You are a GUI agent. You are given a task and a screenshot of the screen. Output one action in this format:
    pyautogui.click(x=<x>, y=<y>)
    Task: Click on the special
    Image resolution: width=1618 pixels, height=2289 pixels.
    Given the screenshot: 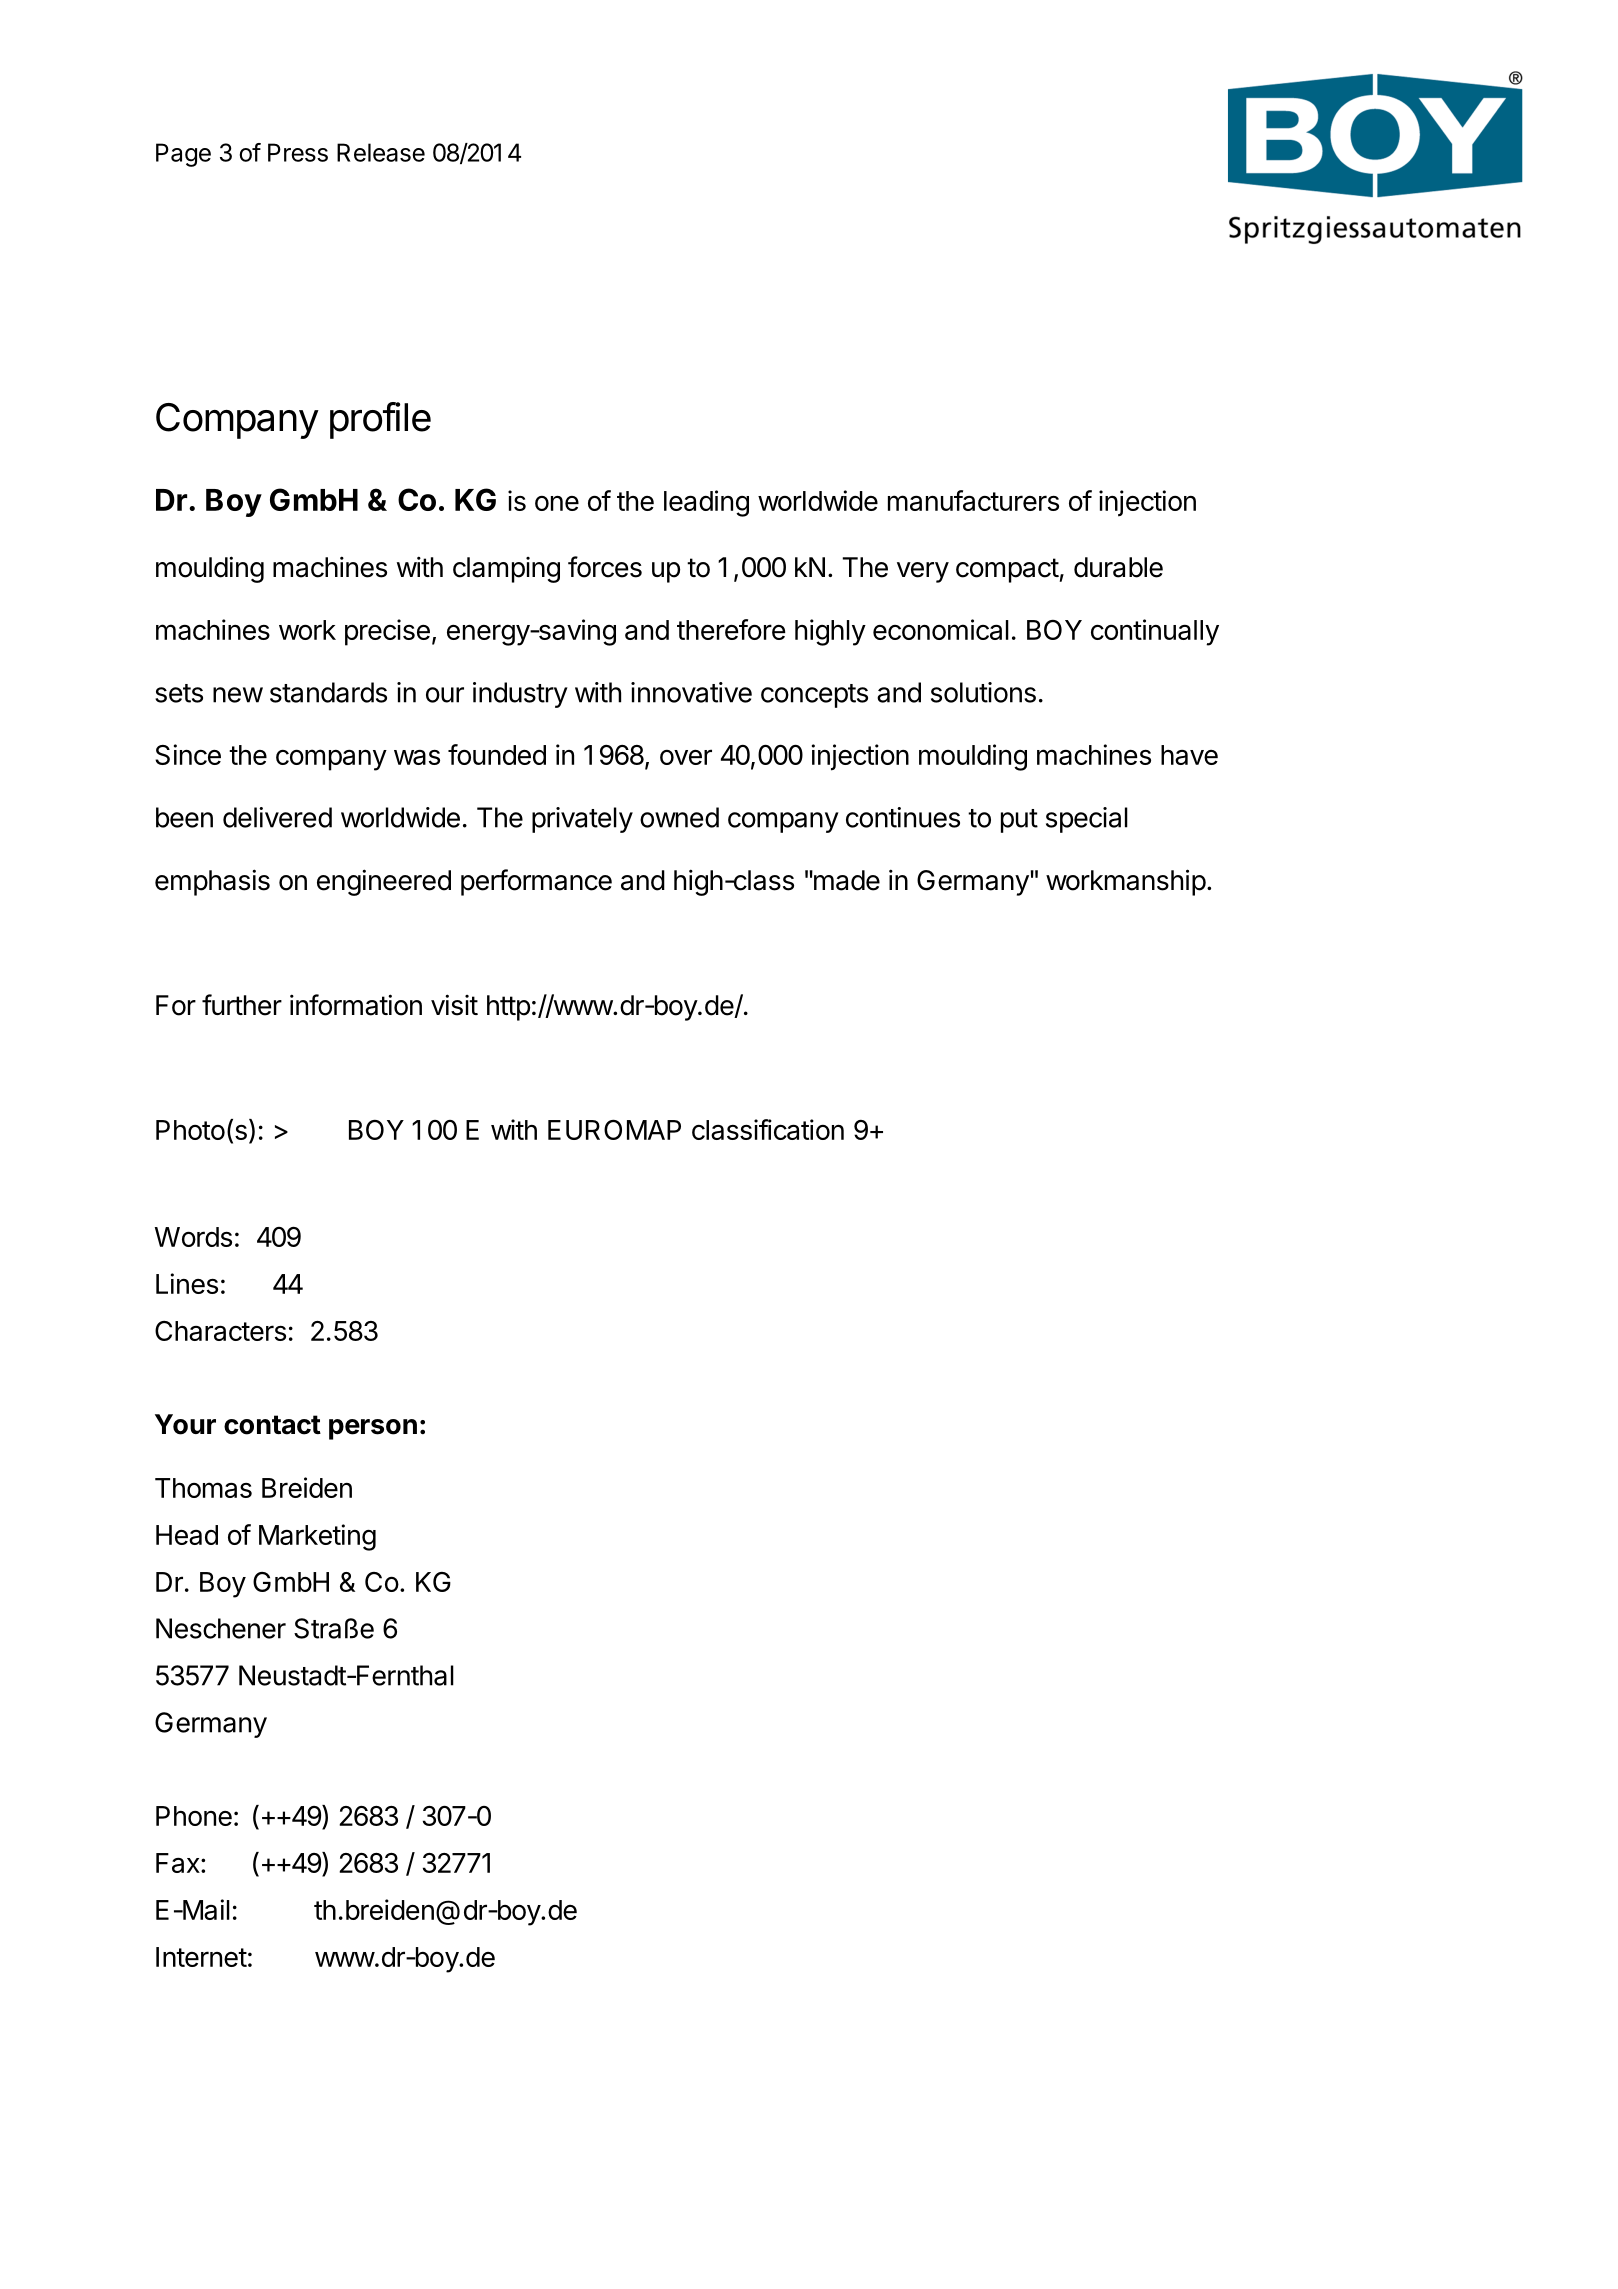 What is the action you would take?
    pyautogui.click(x=1087, y=820)
